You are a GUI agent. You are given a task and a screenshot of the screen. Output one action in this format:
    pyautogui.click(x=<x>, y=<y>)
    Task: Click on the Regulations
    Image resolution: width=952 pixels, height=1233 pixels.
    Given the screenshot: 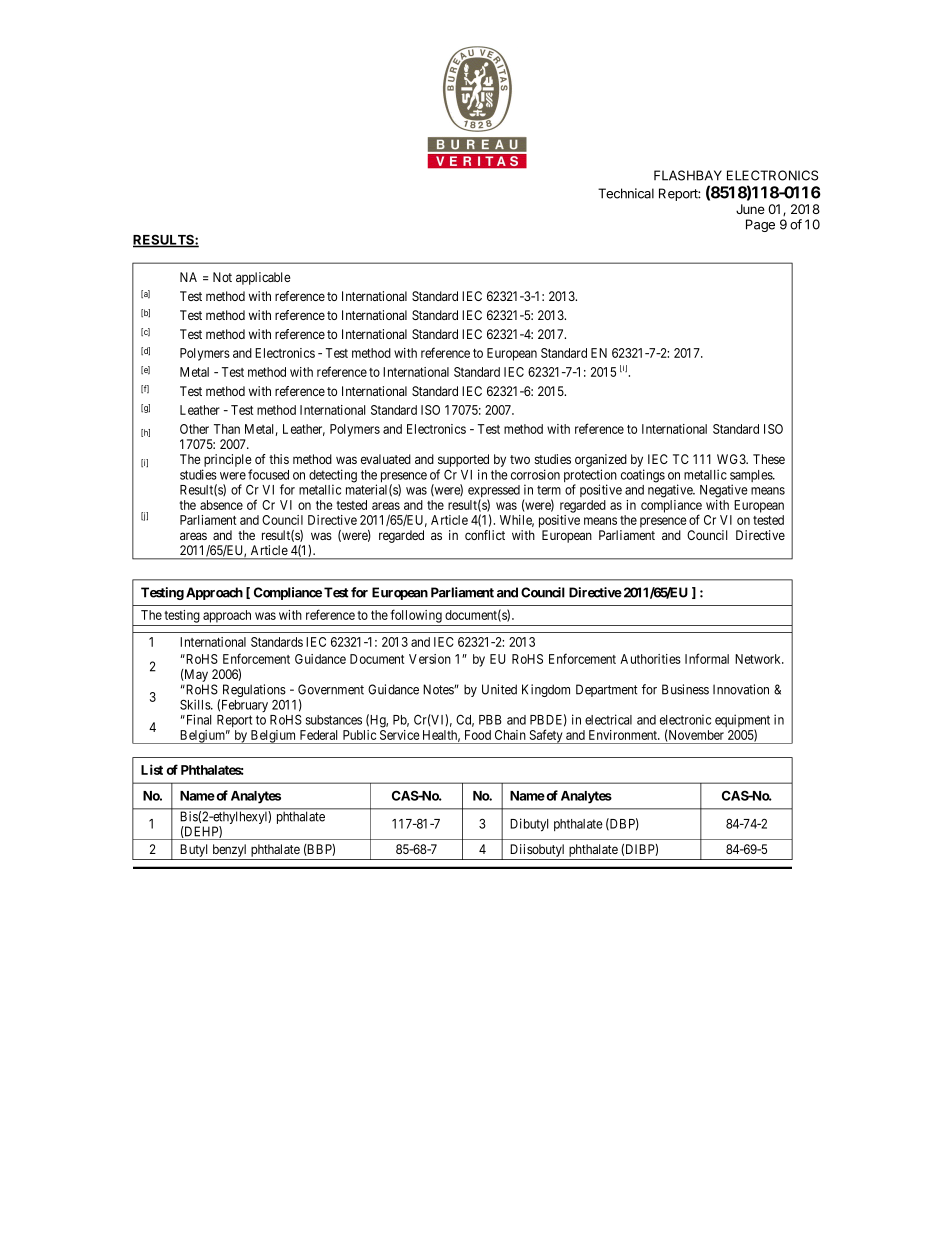 What is the action you would take?
    pyautogui.click(x=254, y=690)
